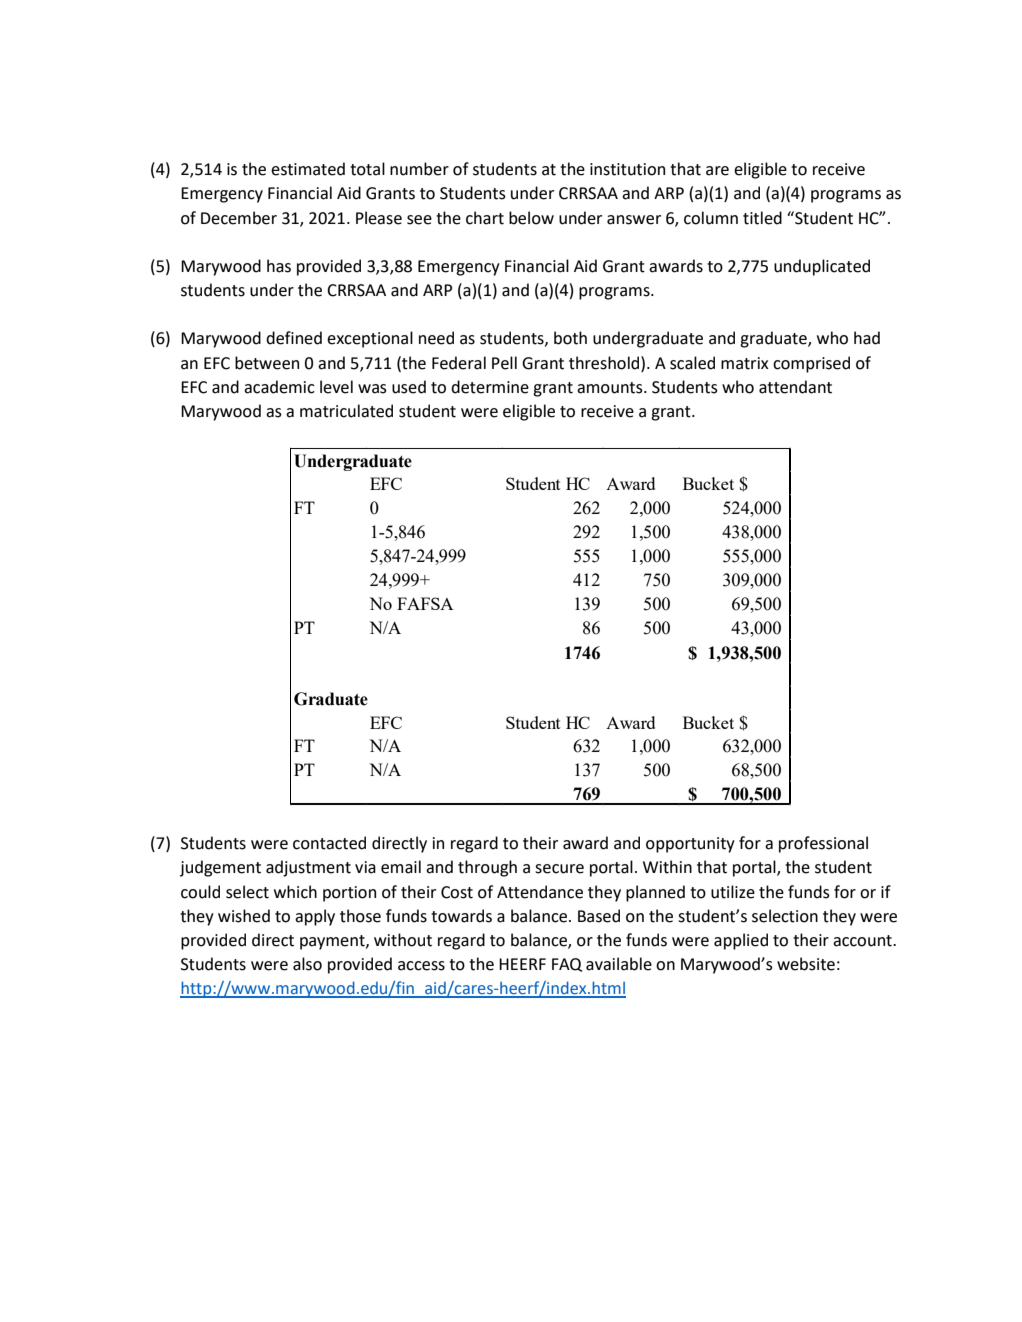 This screenshot has height=1322, width=1022. I want to click on attendant, so click(795, 387).
